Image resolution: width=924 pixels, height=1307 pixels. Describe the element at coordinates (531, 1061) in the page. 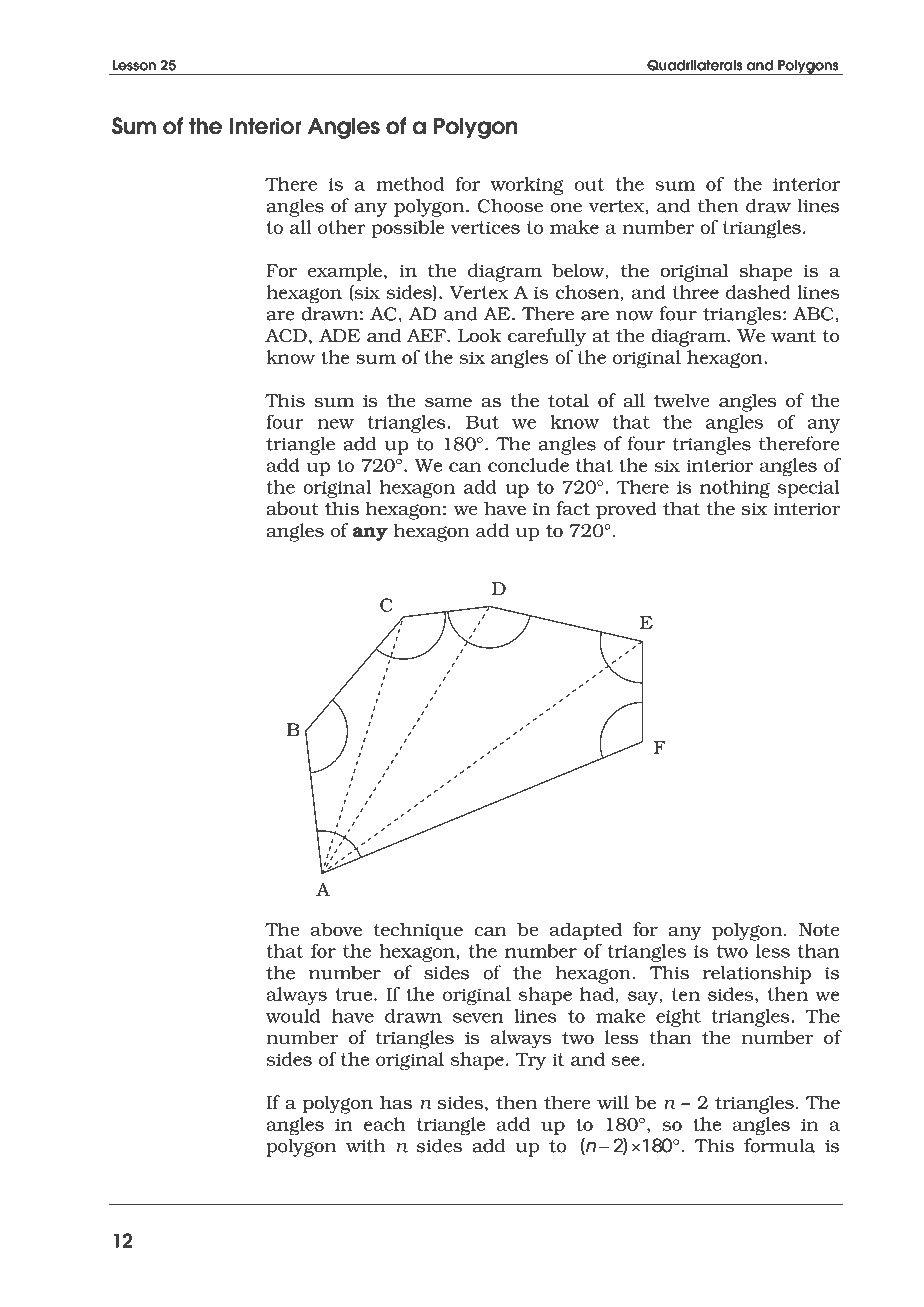

I see `Try` at that location.
